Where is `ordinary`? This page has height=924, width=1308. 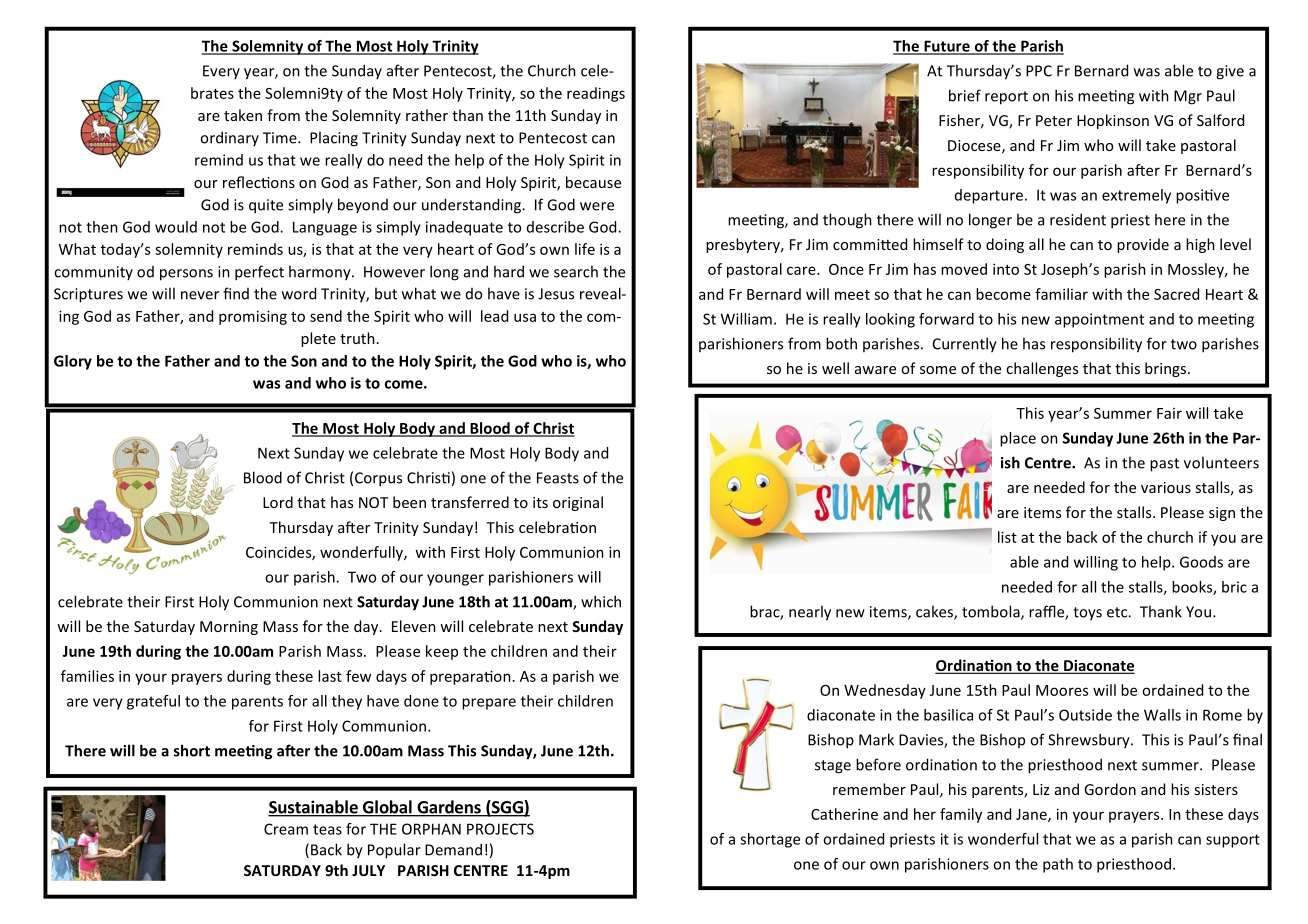 ordinary is located at coordinates (229, 138).
